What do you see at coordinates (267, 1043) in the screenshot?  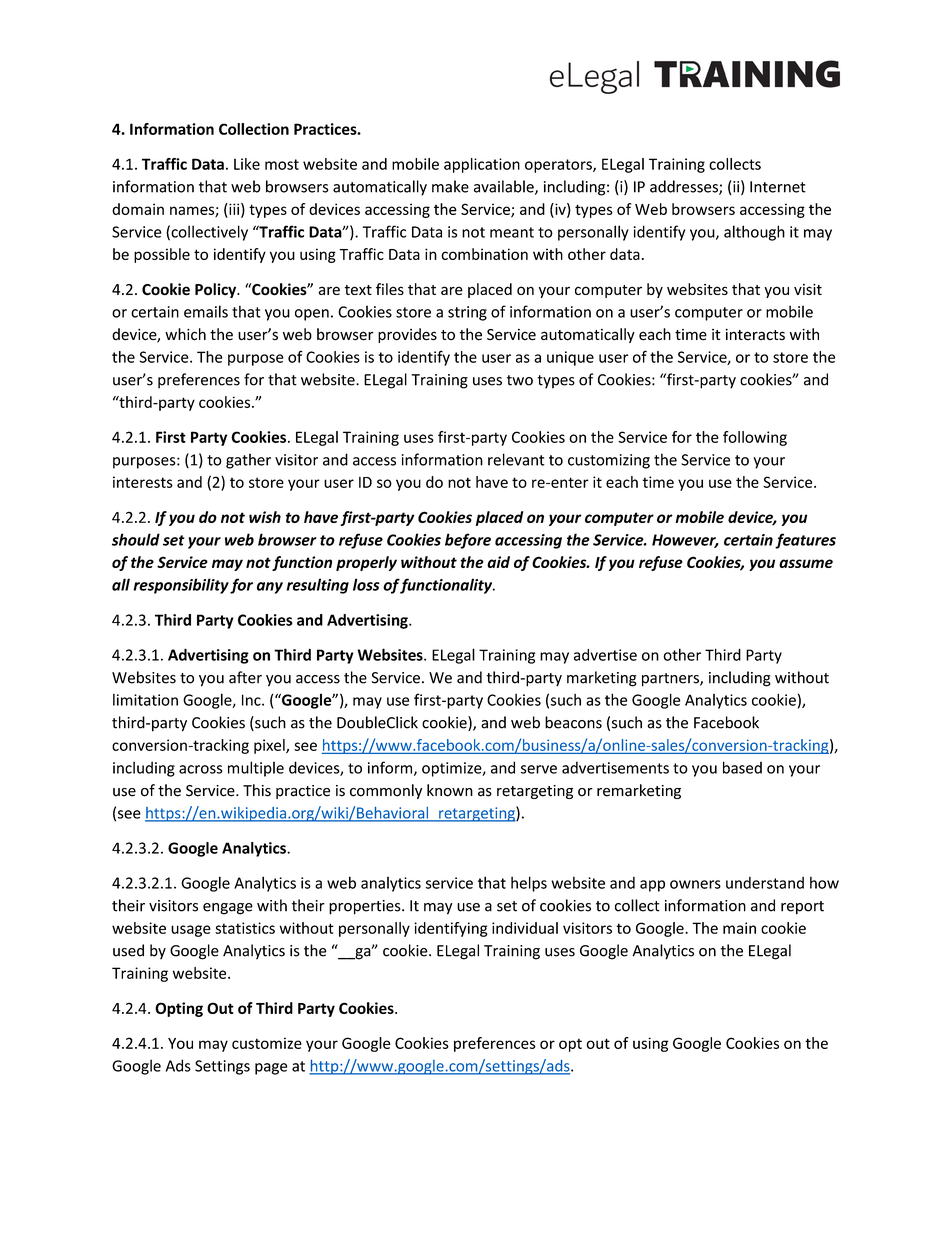 I see `customize` at bounding box center [267, 1043].
